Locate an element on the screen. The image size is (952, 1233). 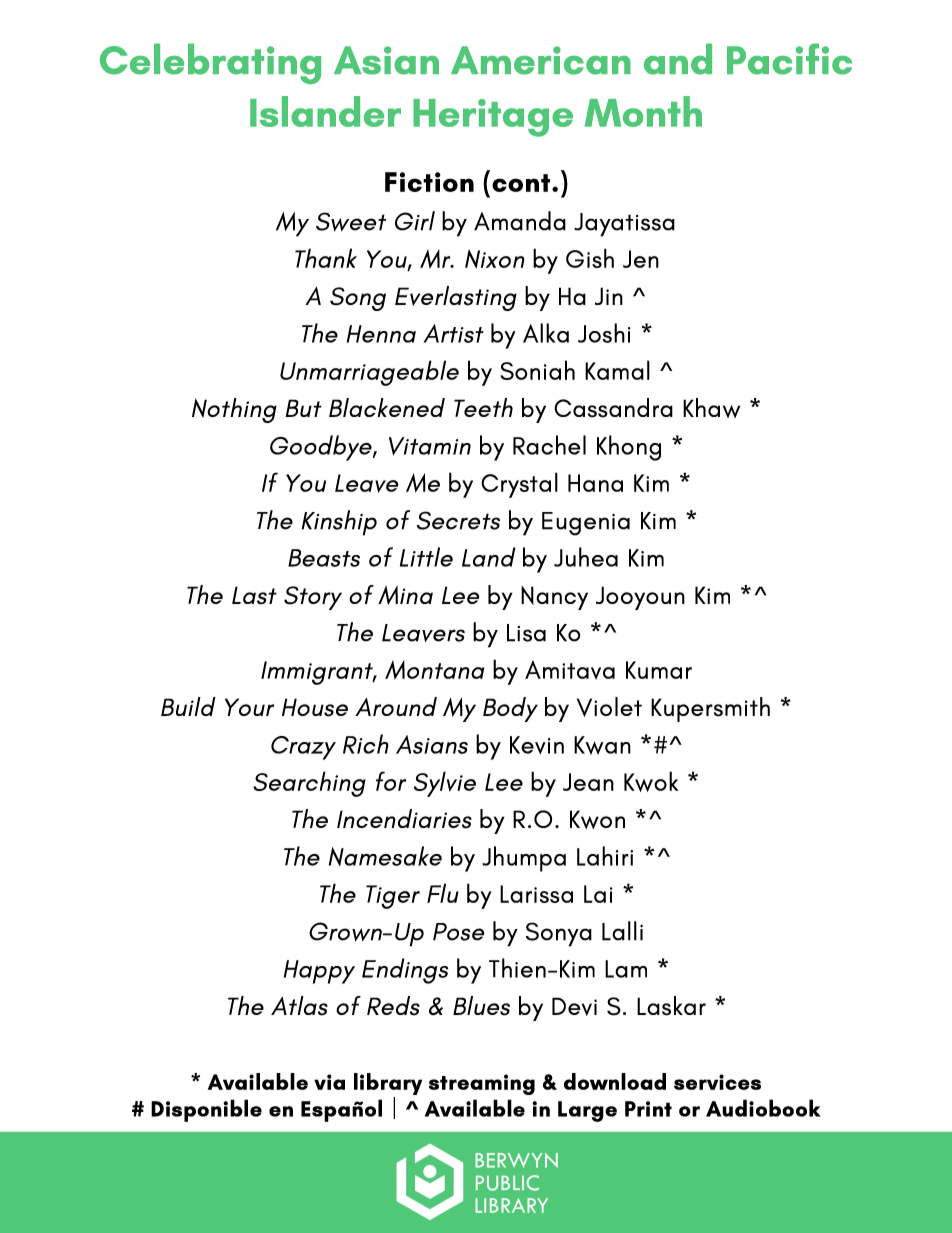
Heritage is located at coordinates (493, 118).
